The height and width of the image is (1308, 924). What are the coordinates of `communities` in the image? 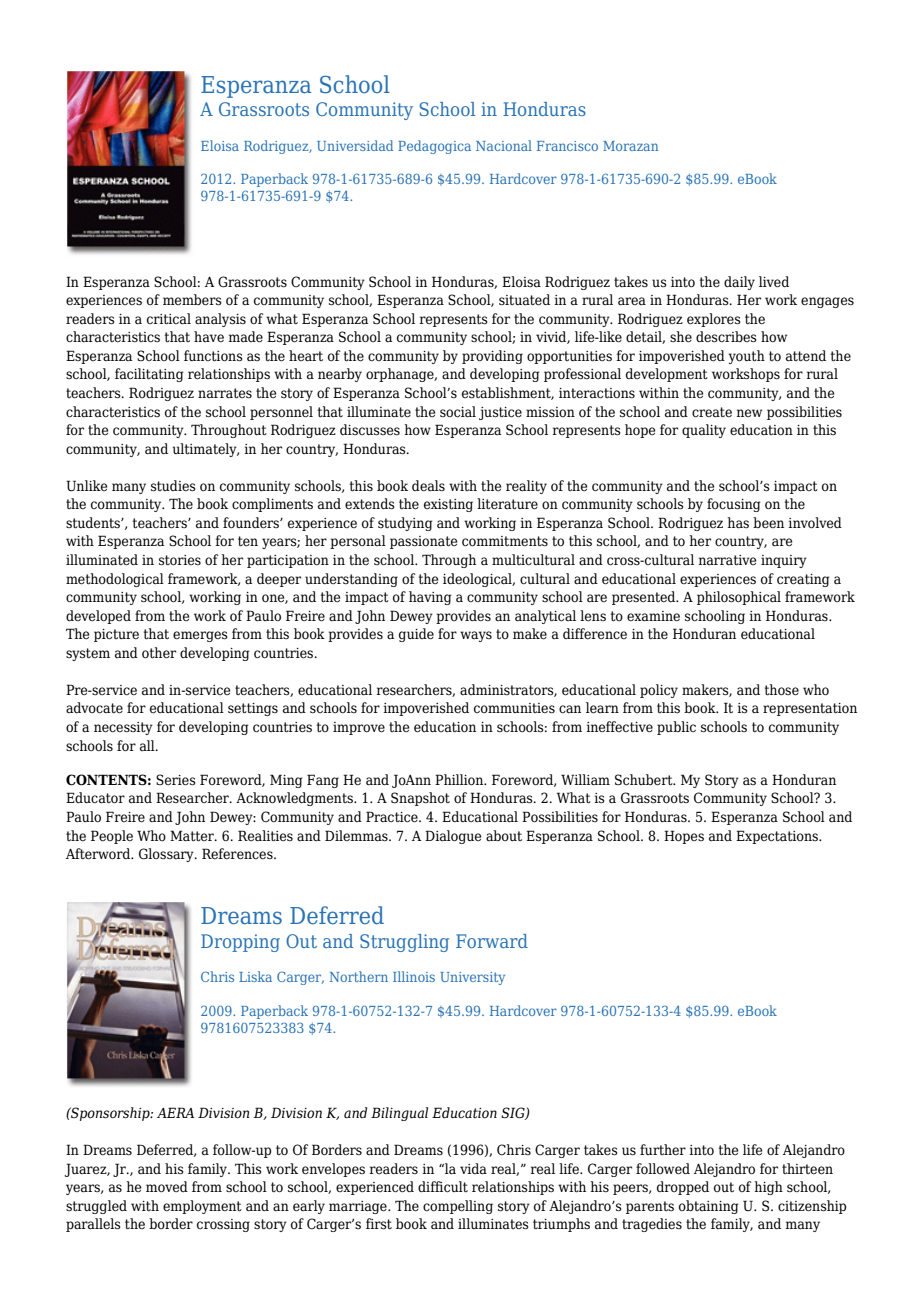 It's located at (514, 708).
